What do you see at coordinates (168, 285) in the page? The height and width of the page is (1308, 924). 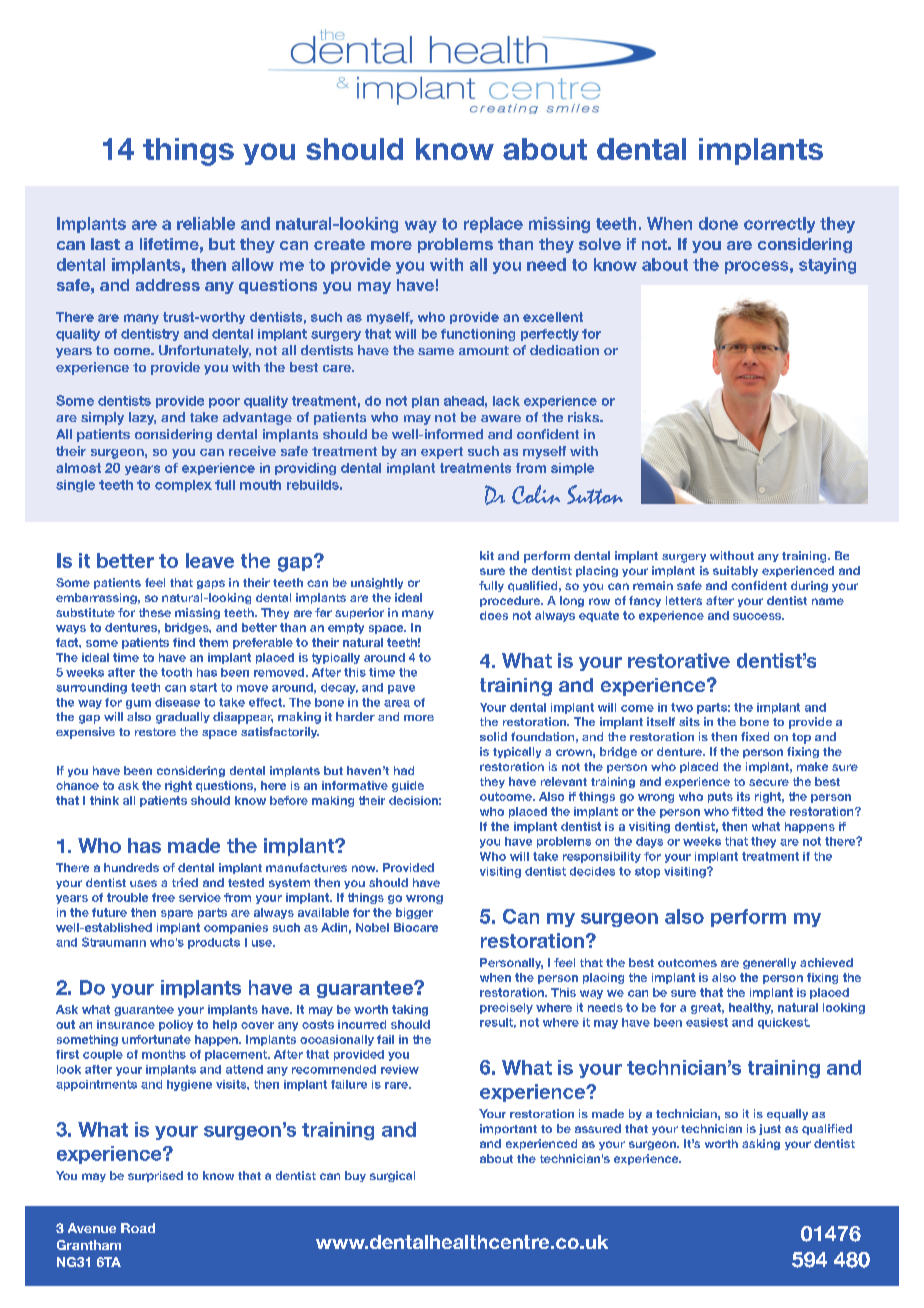 I see `address` at bounding box center [168, 285].
